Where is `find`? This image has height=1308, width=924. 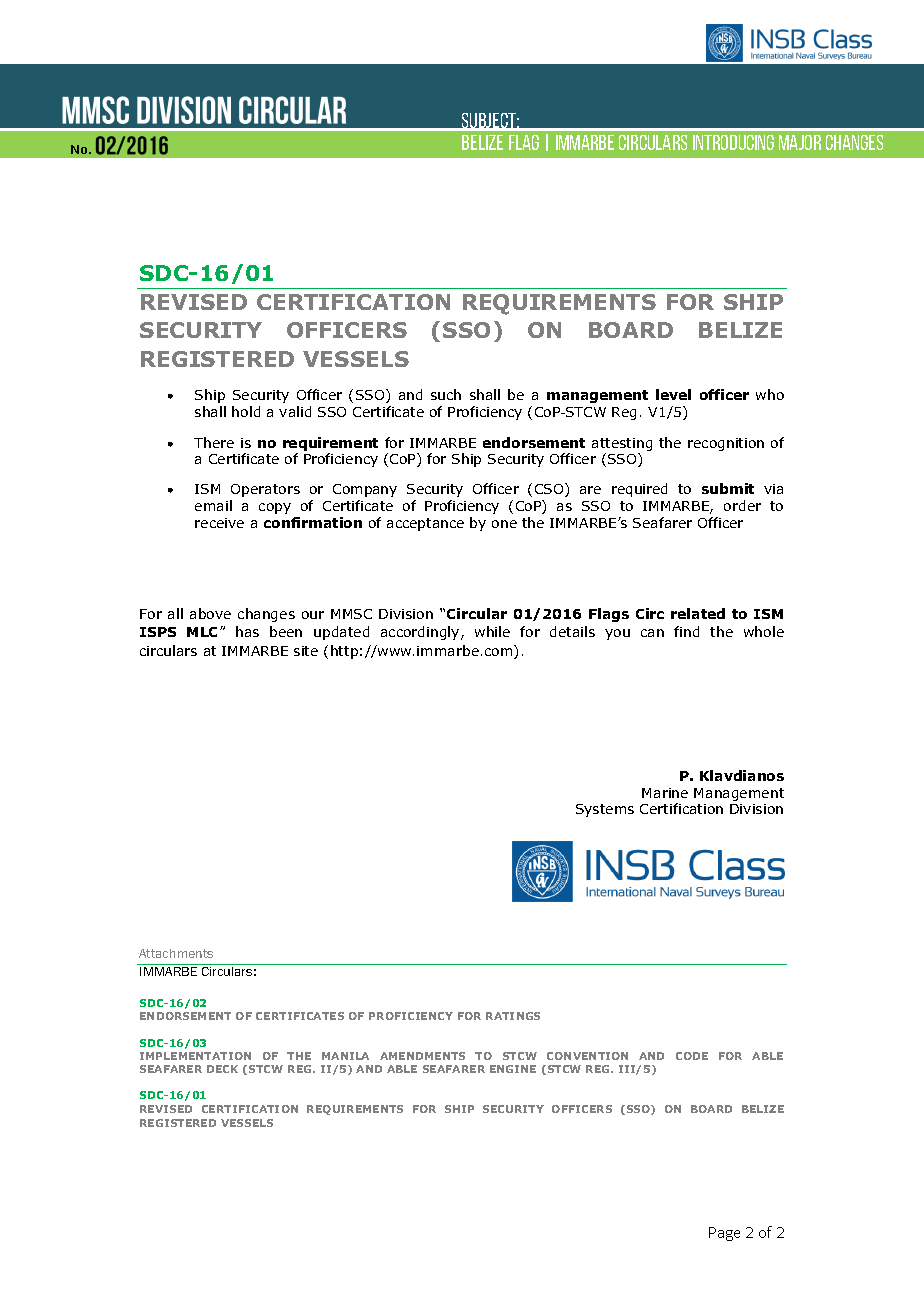 find is located at coordinates (686, 631).
